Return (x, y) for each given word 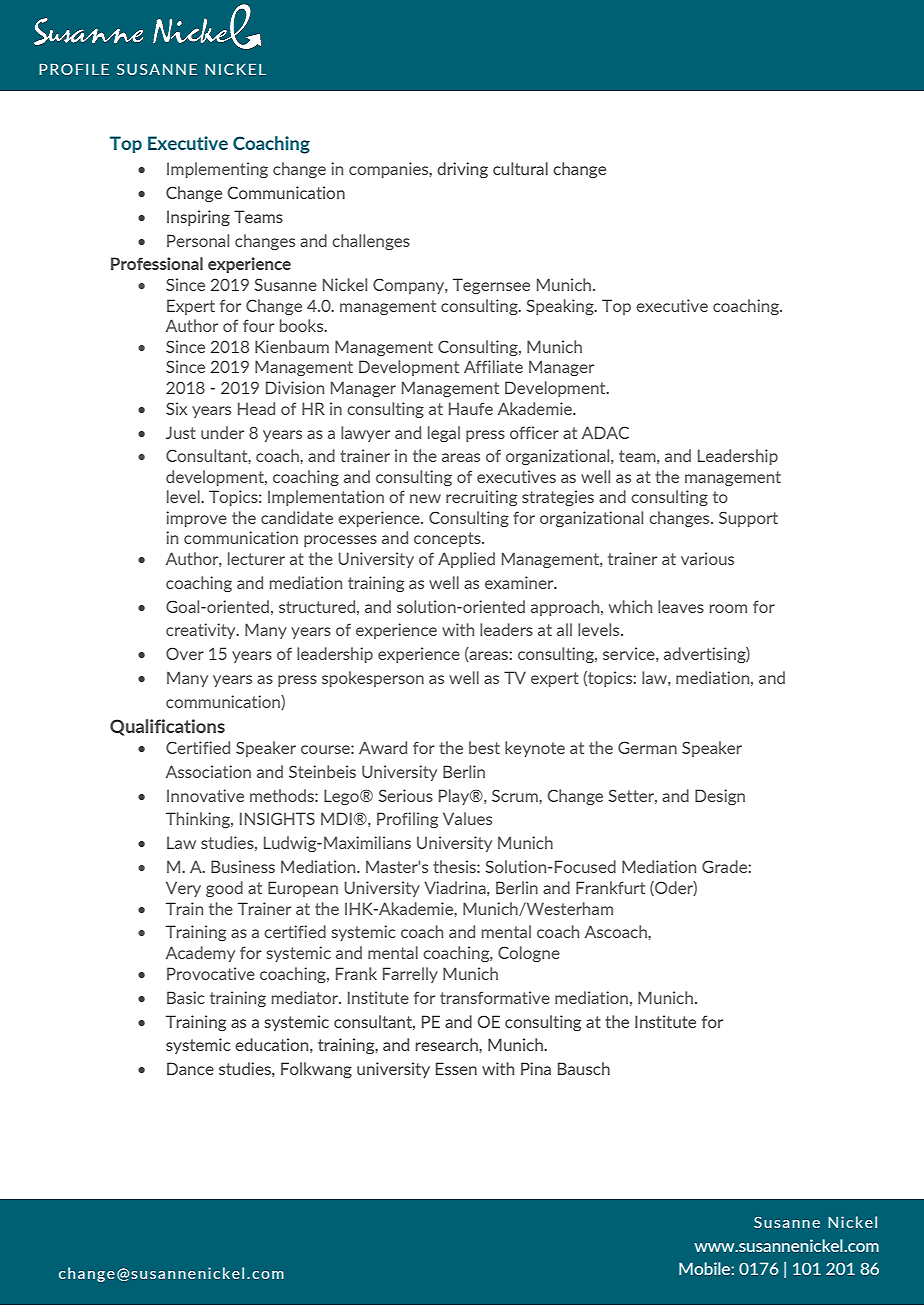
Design (720, 797)
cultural (520, 168)
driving (462, 170)
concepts (448, 539)
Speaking (561, 307)
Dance (190, 1068)
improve (196, 519)
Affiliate (493, 366)
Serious (405, 795)
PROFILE (74, 69)
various (707, 558)
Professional (157, 263)
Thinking (199, 820)
